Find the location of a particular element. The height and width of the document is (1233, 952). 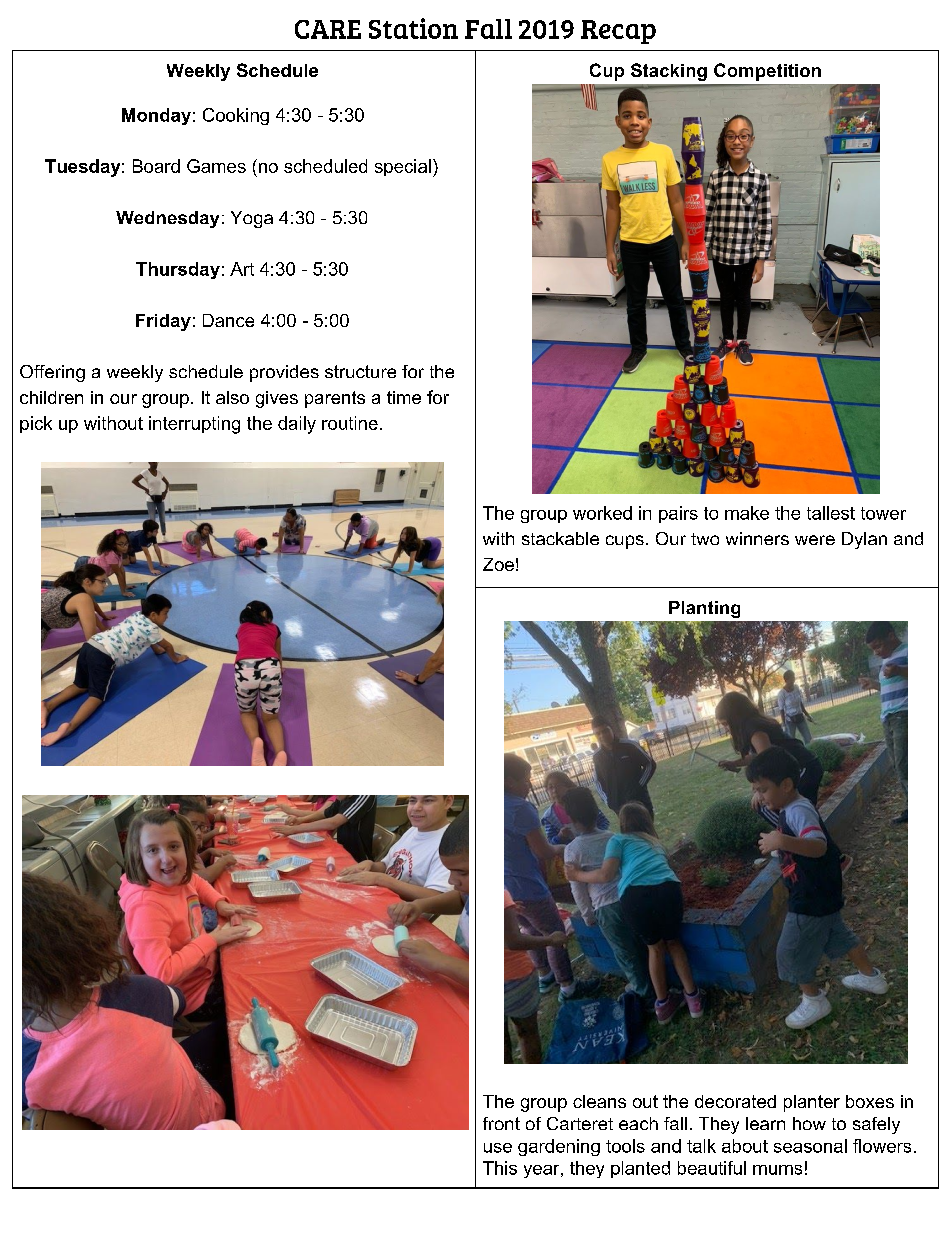

interrupting is located at coordinates (194, 425).
